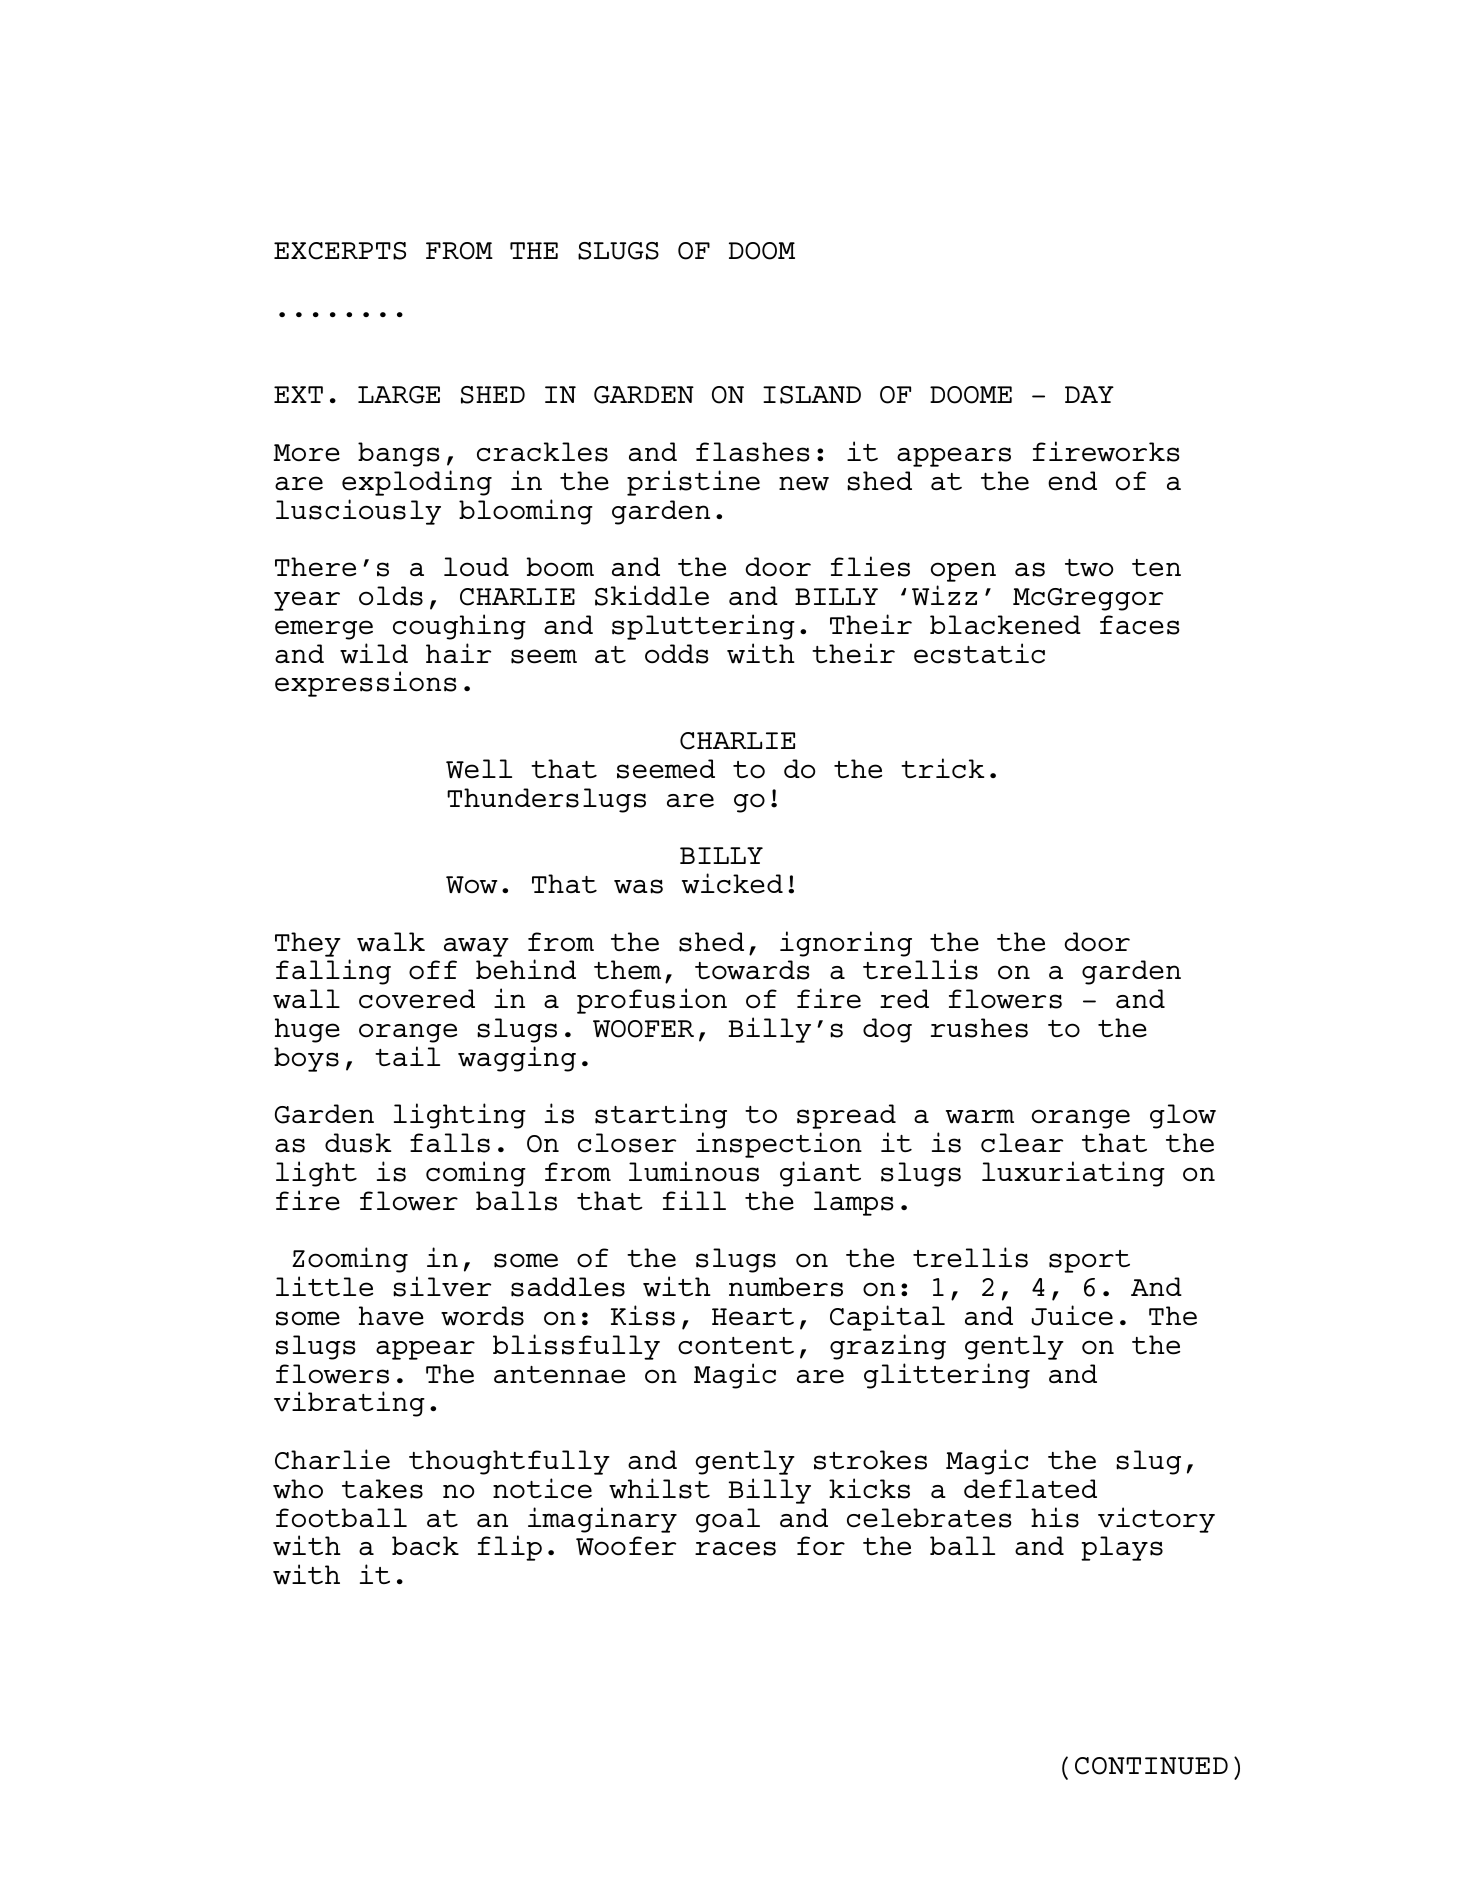  I want to click on back, so click(425, 1546).
